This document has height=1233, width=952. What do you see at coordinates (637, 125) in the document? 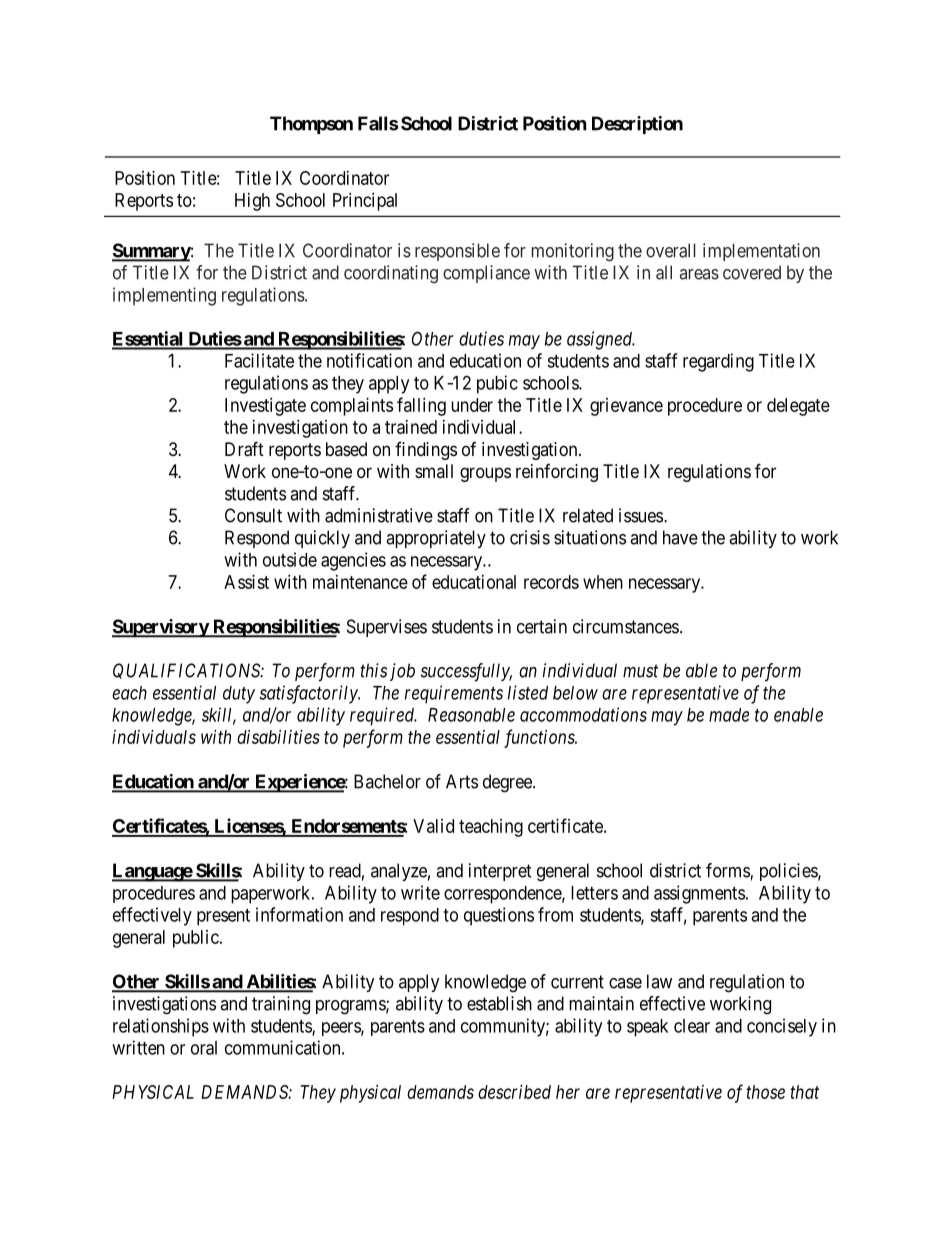
I see `Description` at bounding box center [637, 125].
